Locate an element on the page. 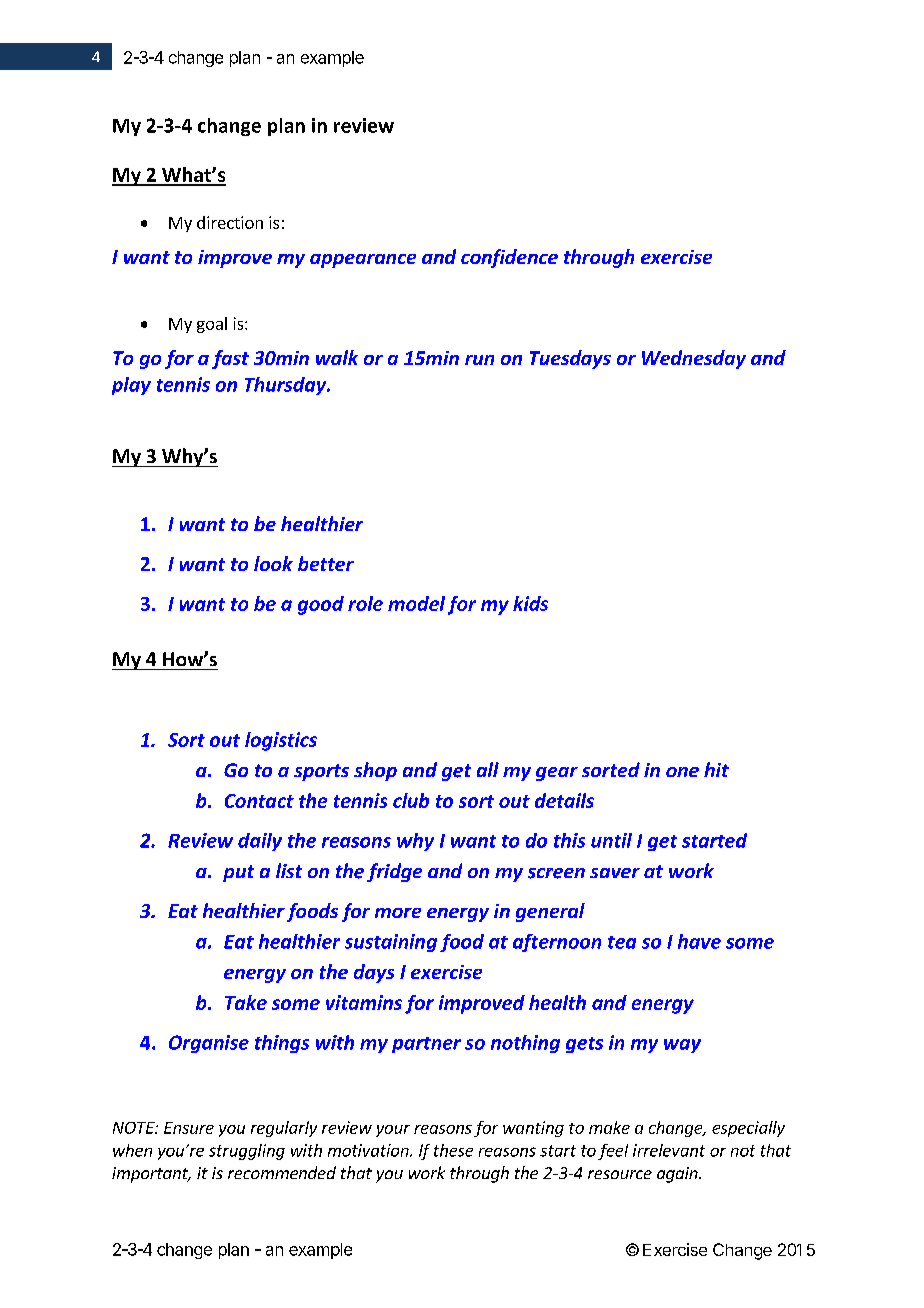  logistics is located at coordinates (281, 741).
